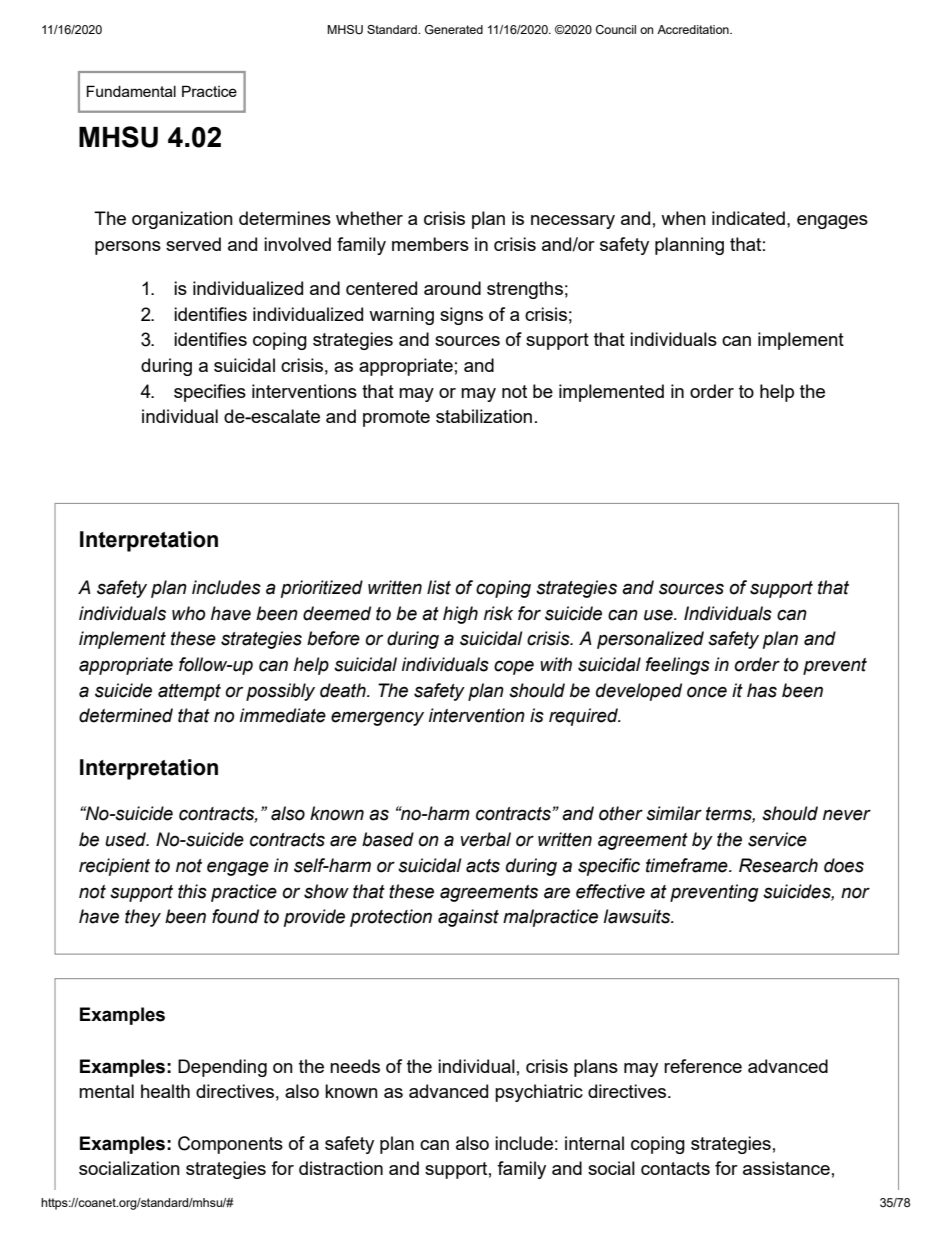  Describe the element at coordinates (786, 1168) in the image. I see `assistance` at that location.
